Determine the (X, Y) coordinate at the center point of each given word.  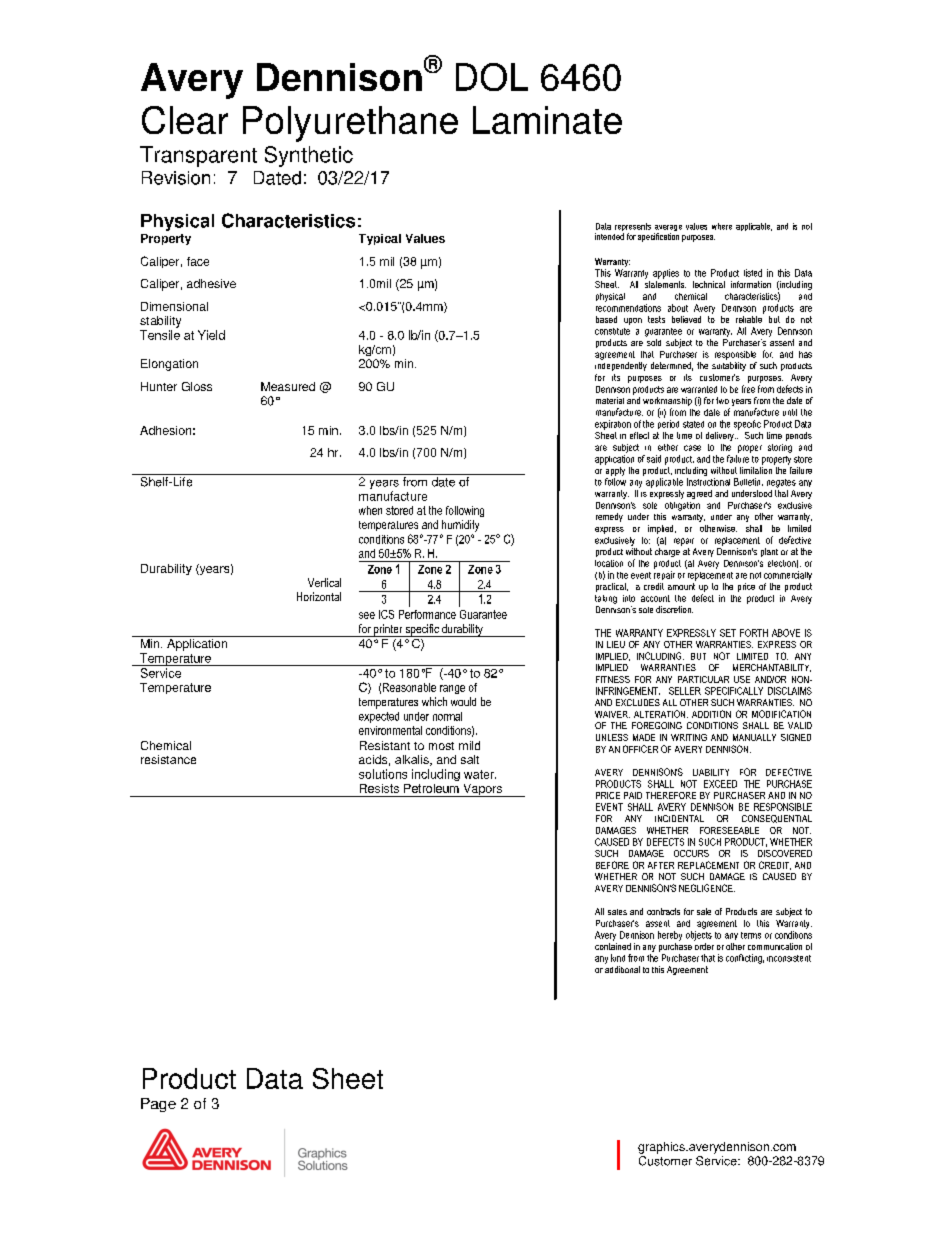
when (370, 510)
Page (158, 1105)
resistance (168, 759)
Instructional (708, 482)
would (463, 701)
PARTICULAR (703, 679)
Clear (185, 120)
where (722, 226)
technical (709, 284)
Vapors (483, 790)
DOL (492, 77)
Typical (380, 239)
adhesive (211, 283)
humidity (460, 526)
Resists (379, 788)
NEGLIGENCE (707, 888)
